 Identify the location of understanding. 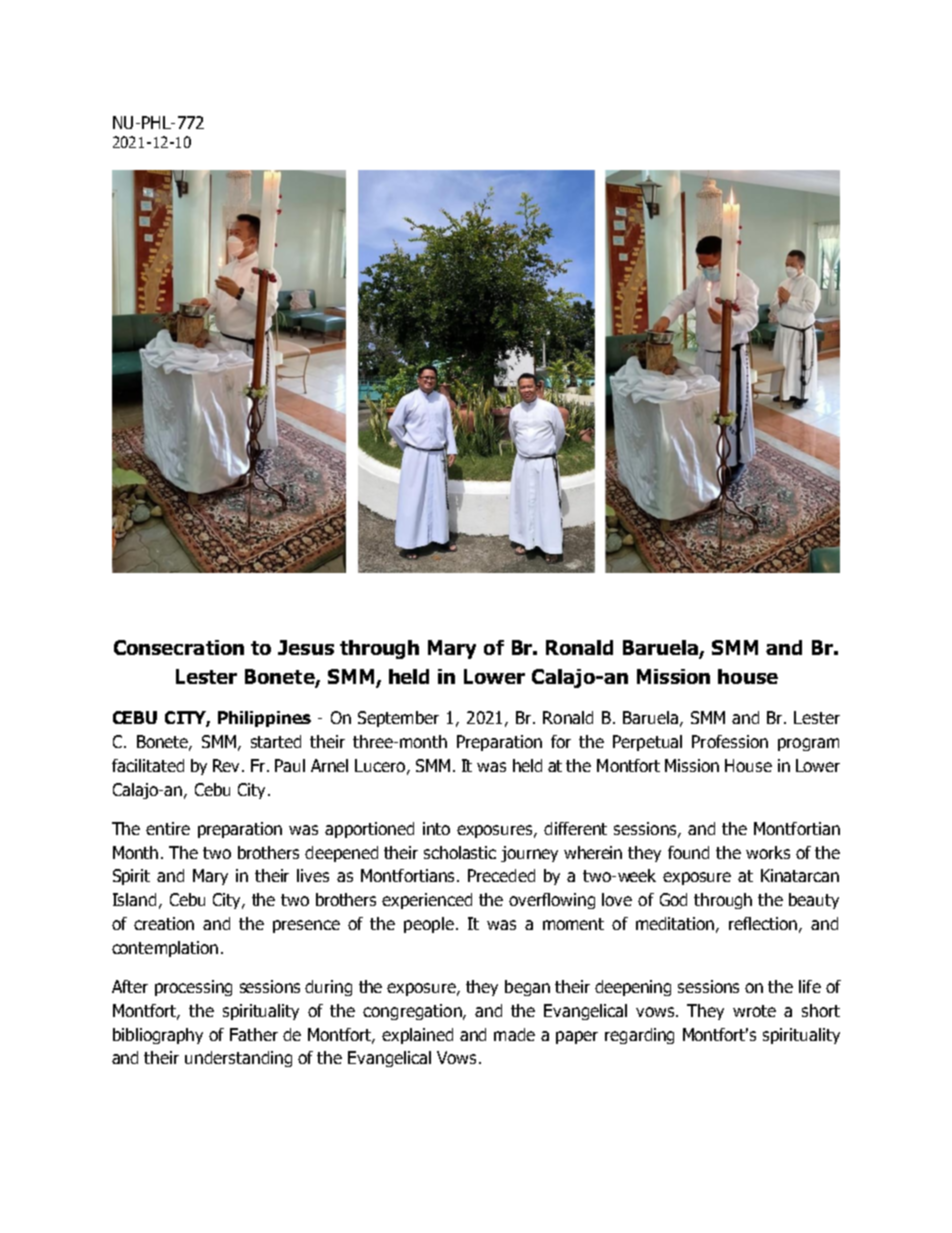
(238, 1059).
